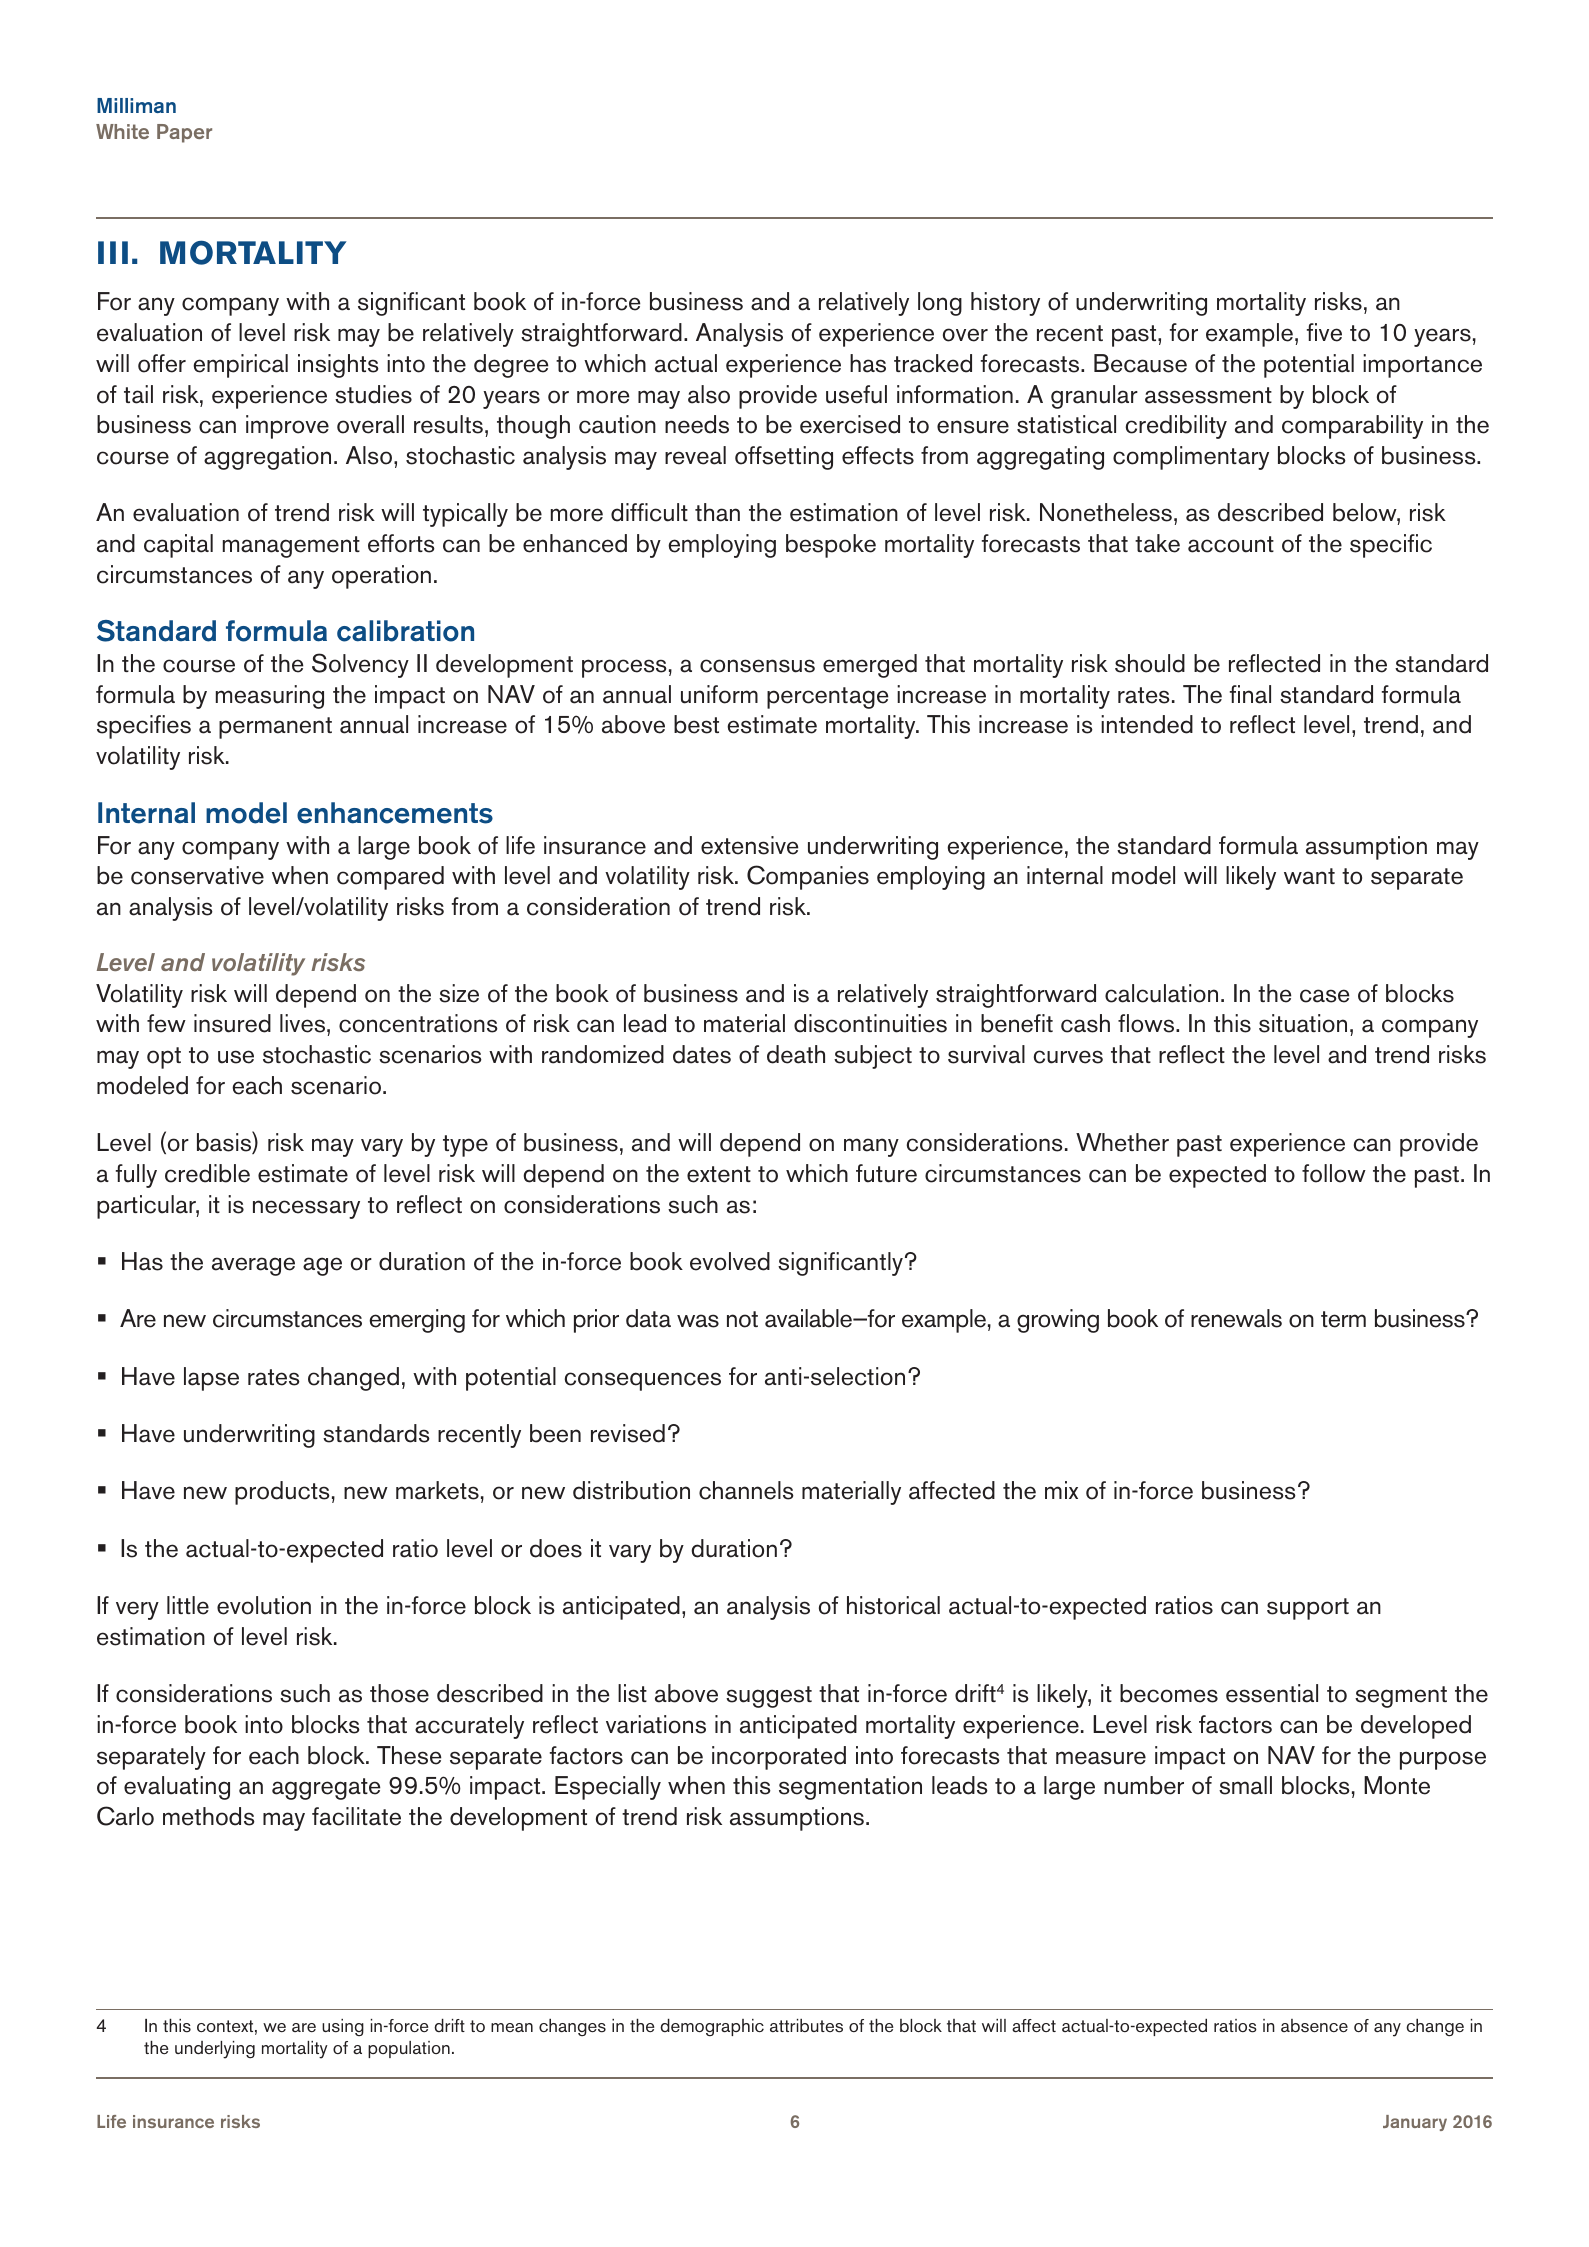 This document has width=1589, height=2247. I want to click on evolution, so click(264, 1605).
